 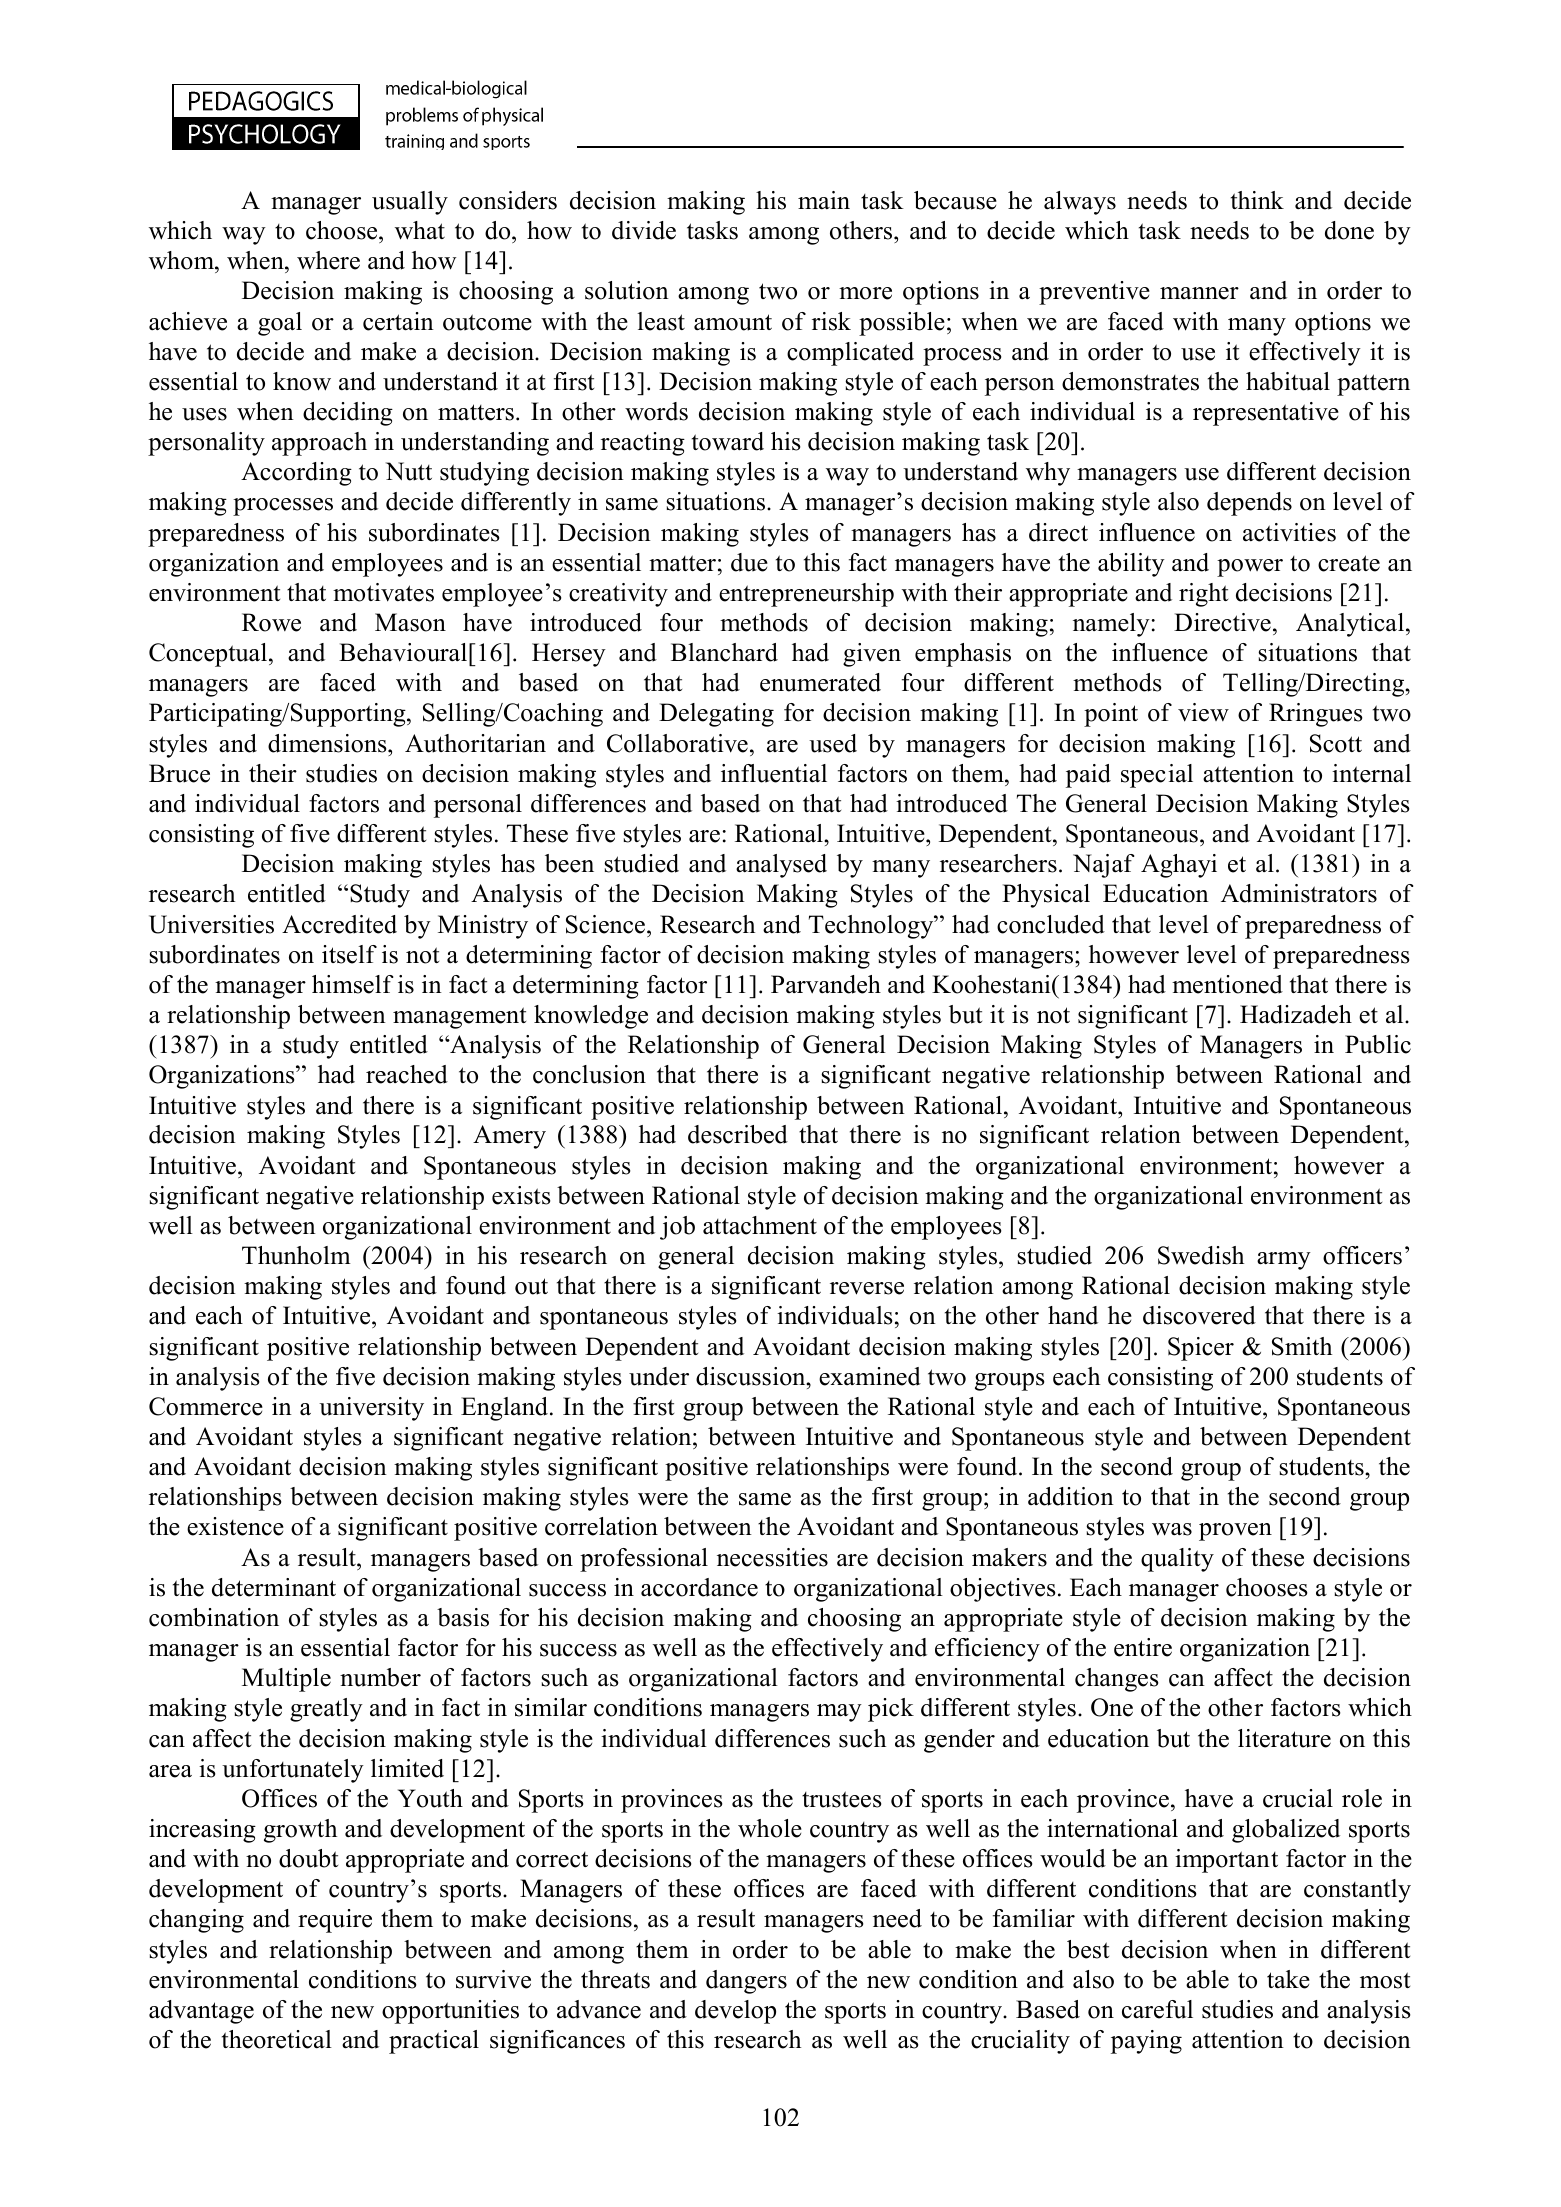 What do you see at coordinates (1203, 712) in the screenshot?
I see `view` at bounding box center [1203, 712].
